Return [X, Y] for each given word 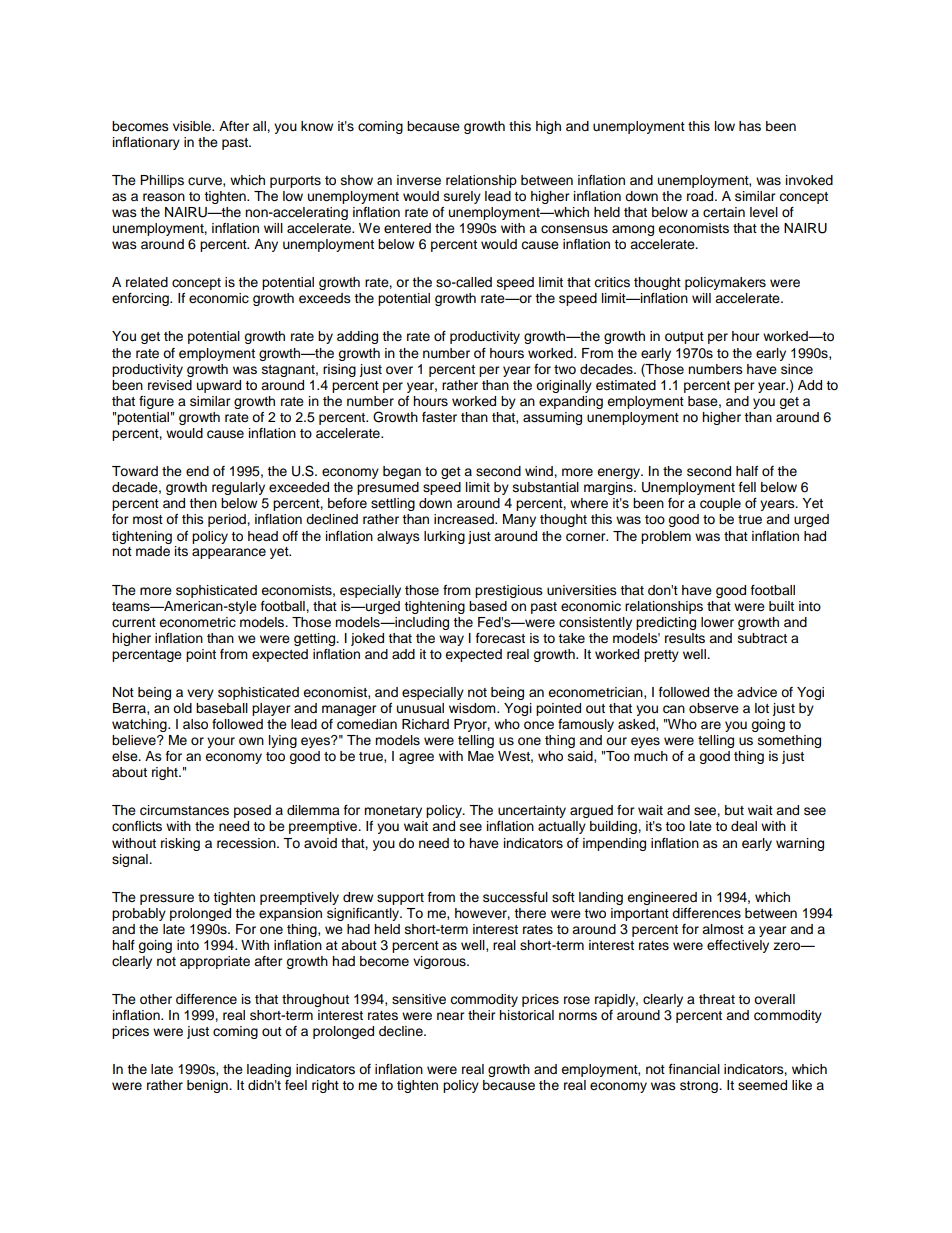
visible [193, 126]
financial [694, 1069]
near [451, 1016]
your [221, 742]
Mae [481, 756]
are [711, 725]
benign [208, 1086]
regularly [238, 488]
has [750, 126]
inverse [419, 180]
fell [747, 487]
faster [439, 417]
